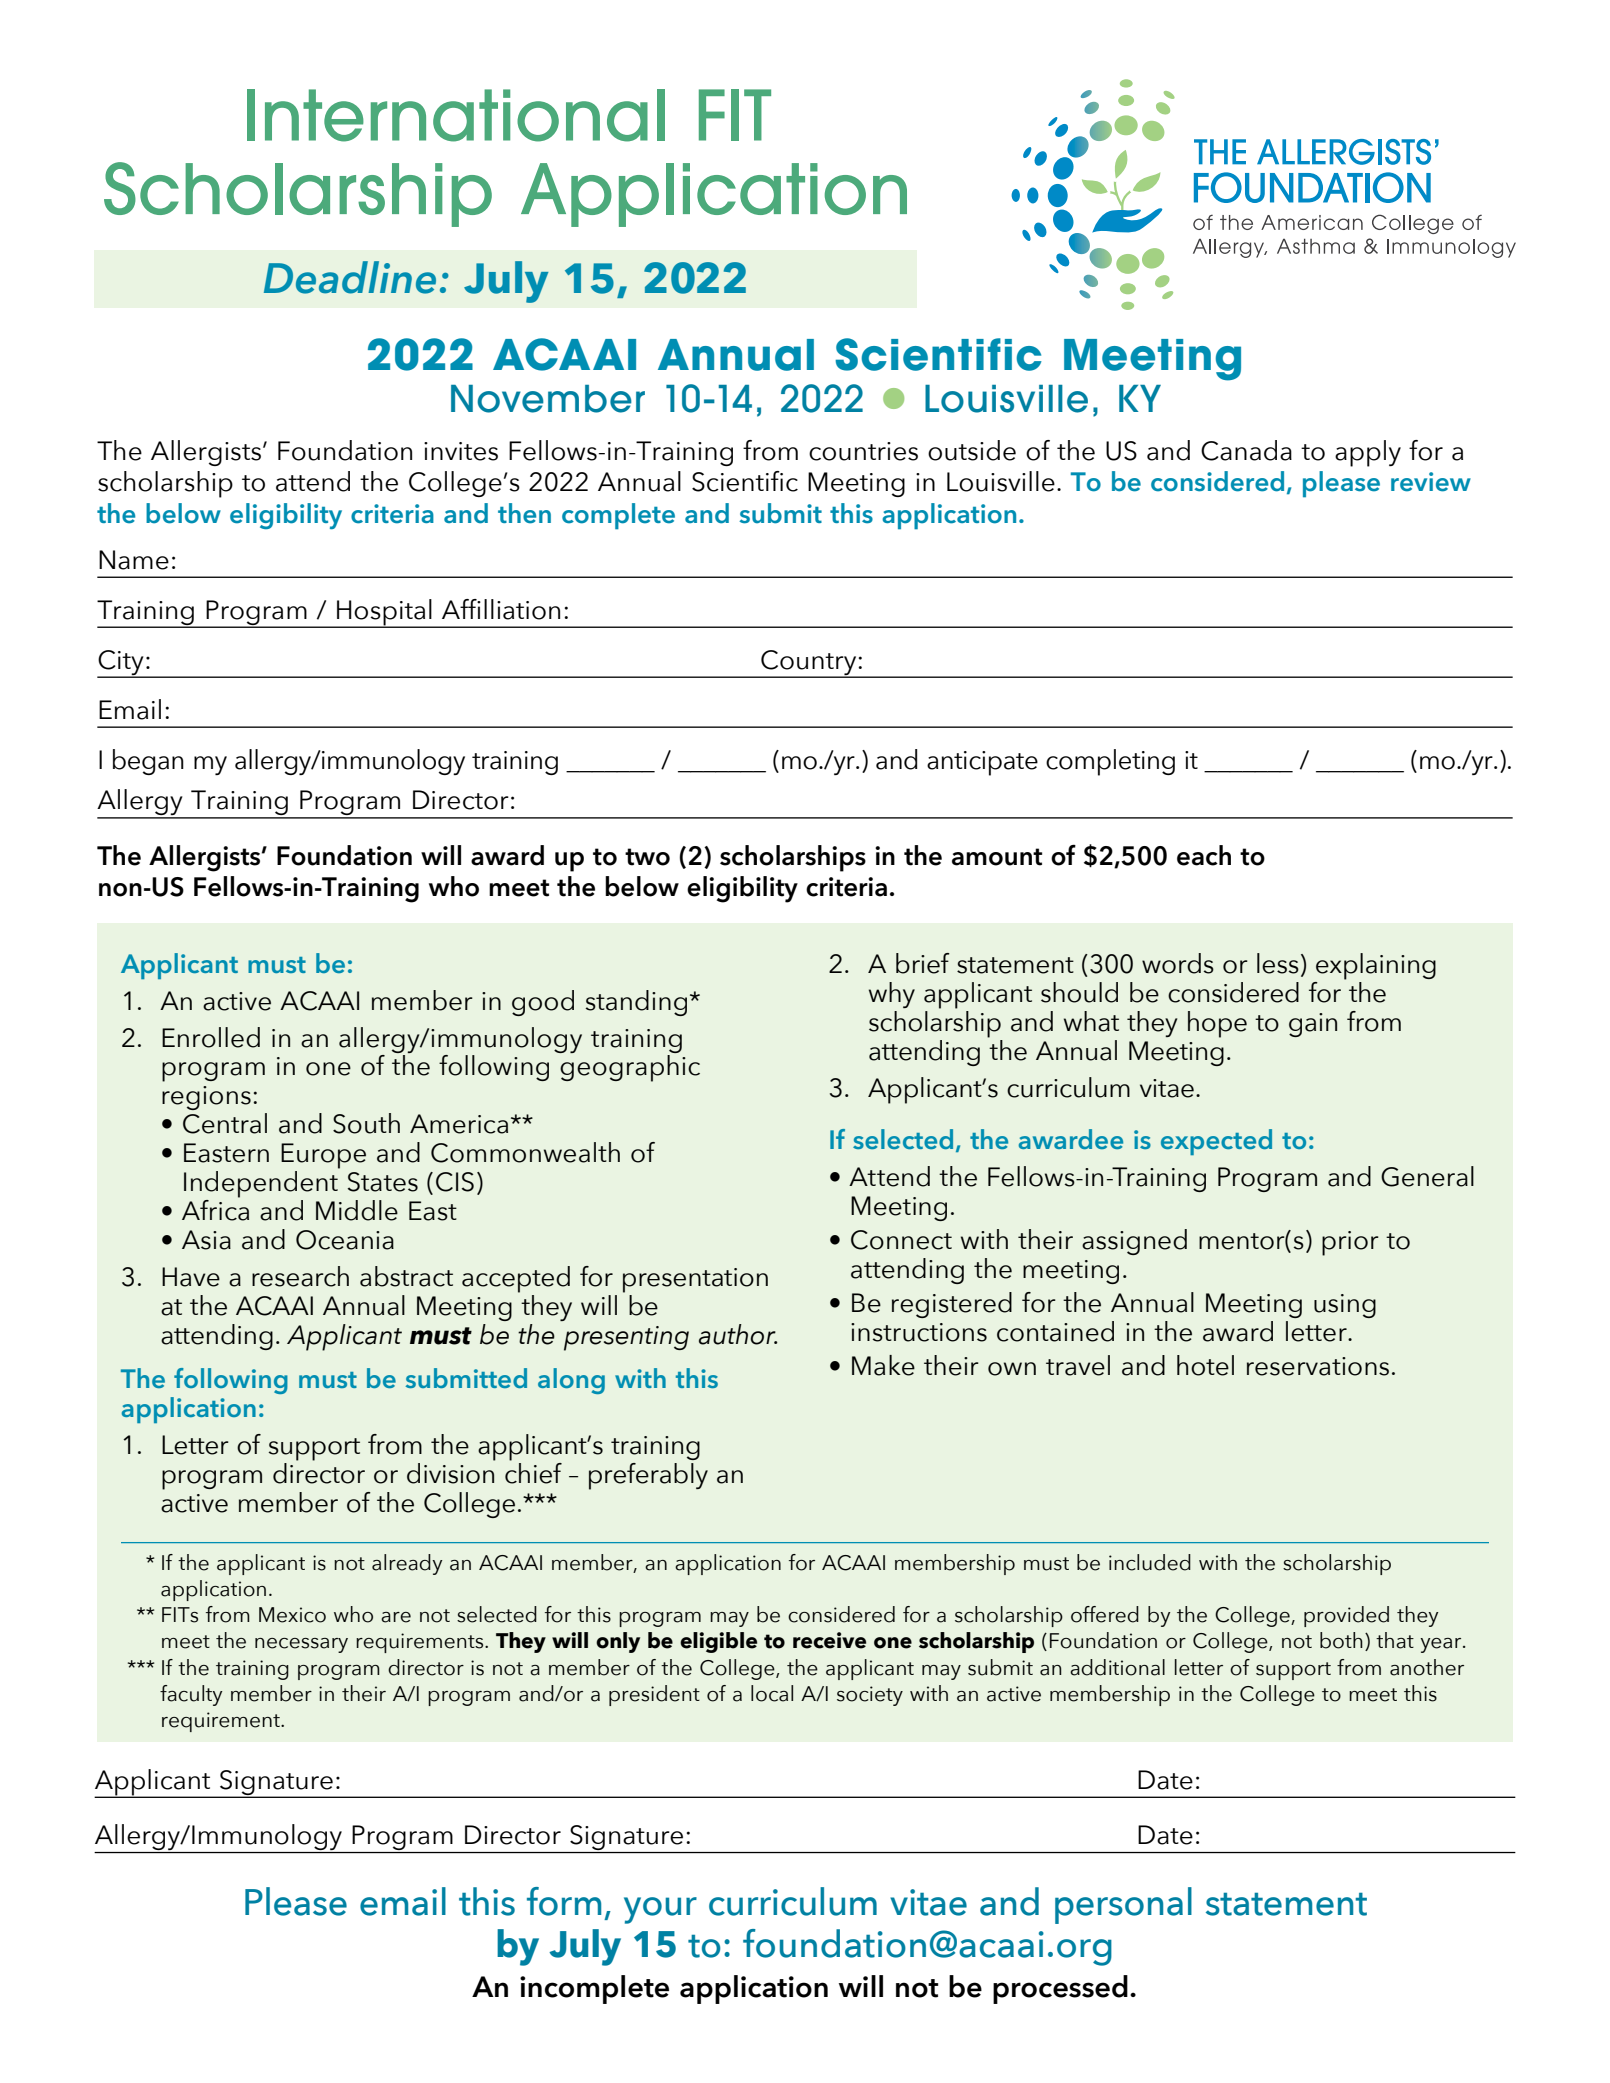 This document has height=2083, width=1610. What do you see at coordinates (456, 115) in the document?
I see `International` at bounding box center [456, 115].
